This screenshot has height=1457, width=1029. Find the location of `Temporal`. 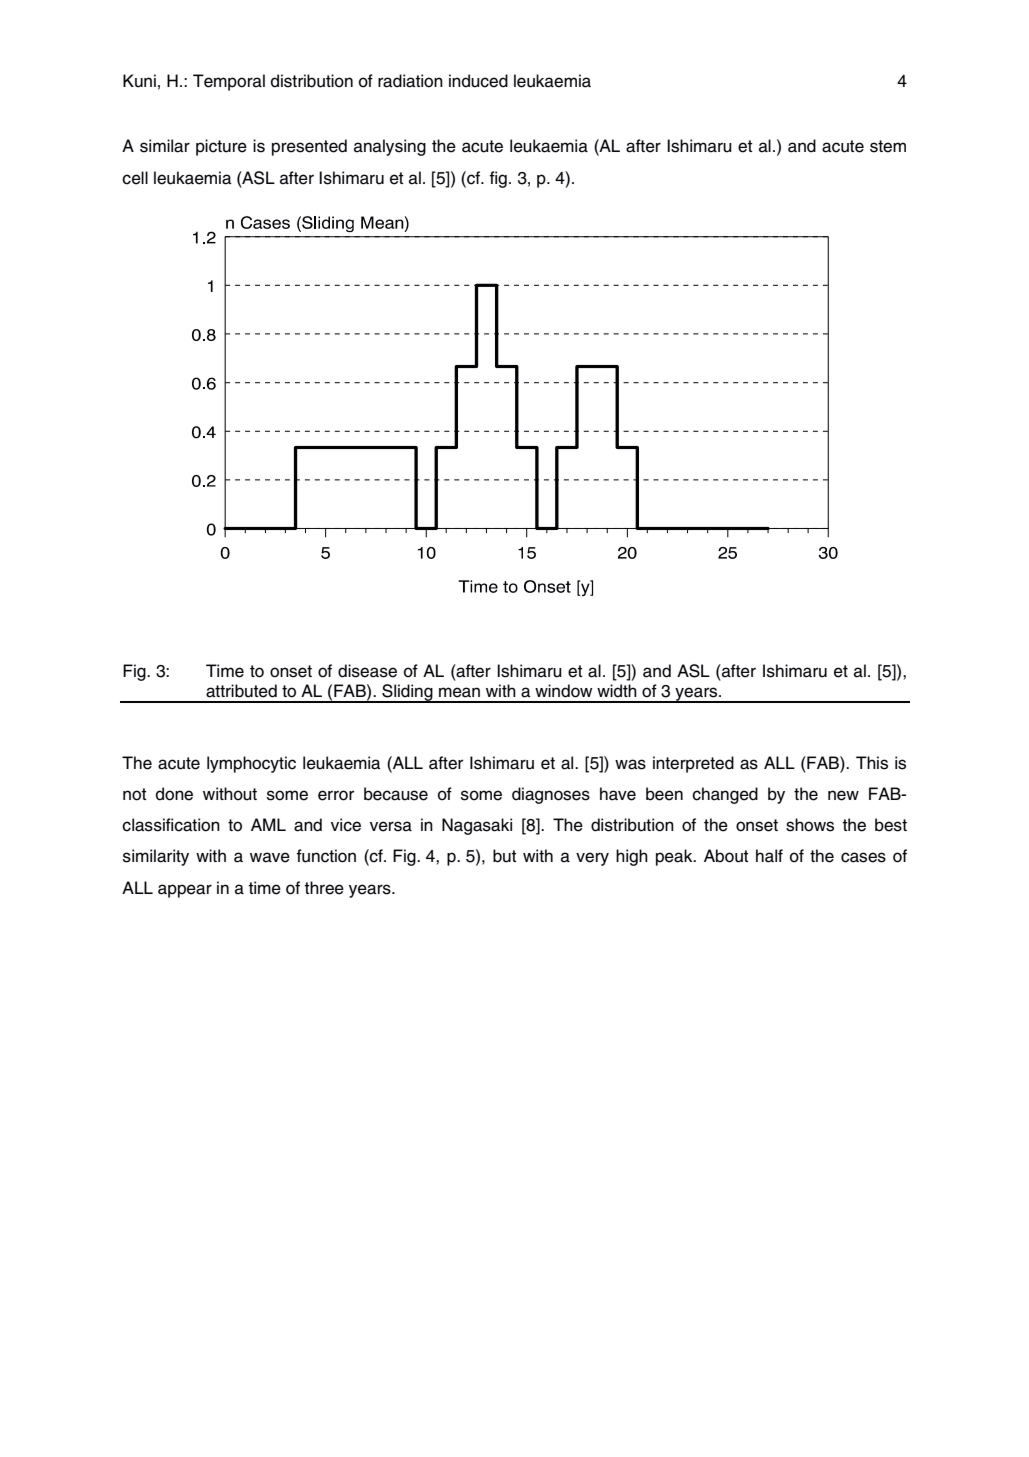

Temporal is located at coordinates (229, 82).
